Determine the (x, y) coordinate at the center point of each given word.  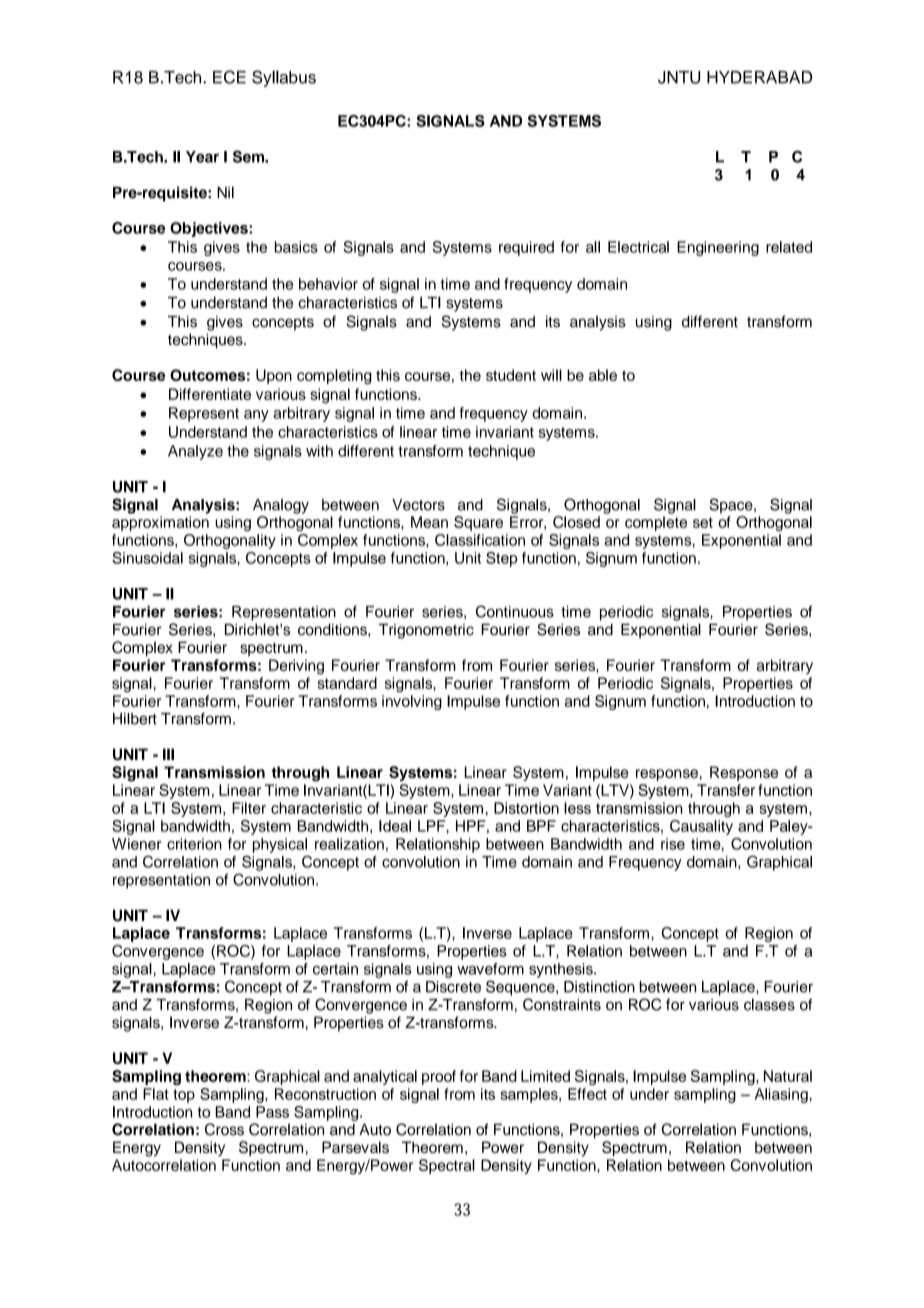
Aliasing (782, 1095)
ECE (229, 77)
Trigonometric (426, 631)
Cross (224, 1129)
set (703, 522)
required (526, 248)
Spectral (447, 1166)
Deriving (296, 667)
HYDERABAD (759, 77)
